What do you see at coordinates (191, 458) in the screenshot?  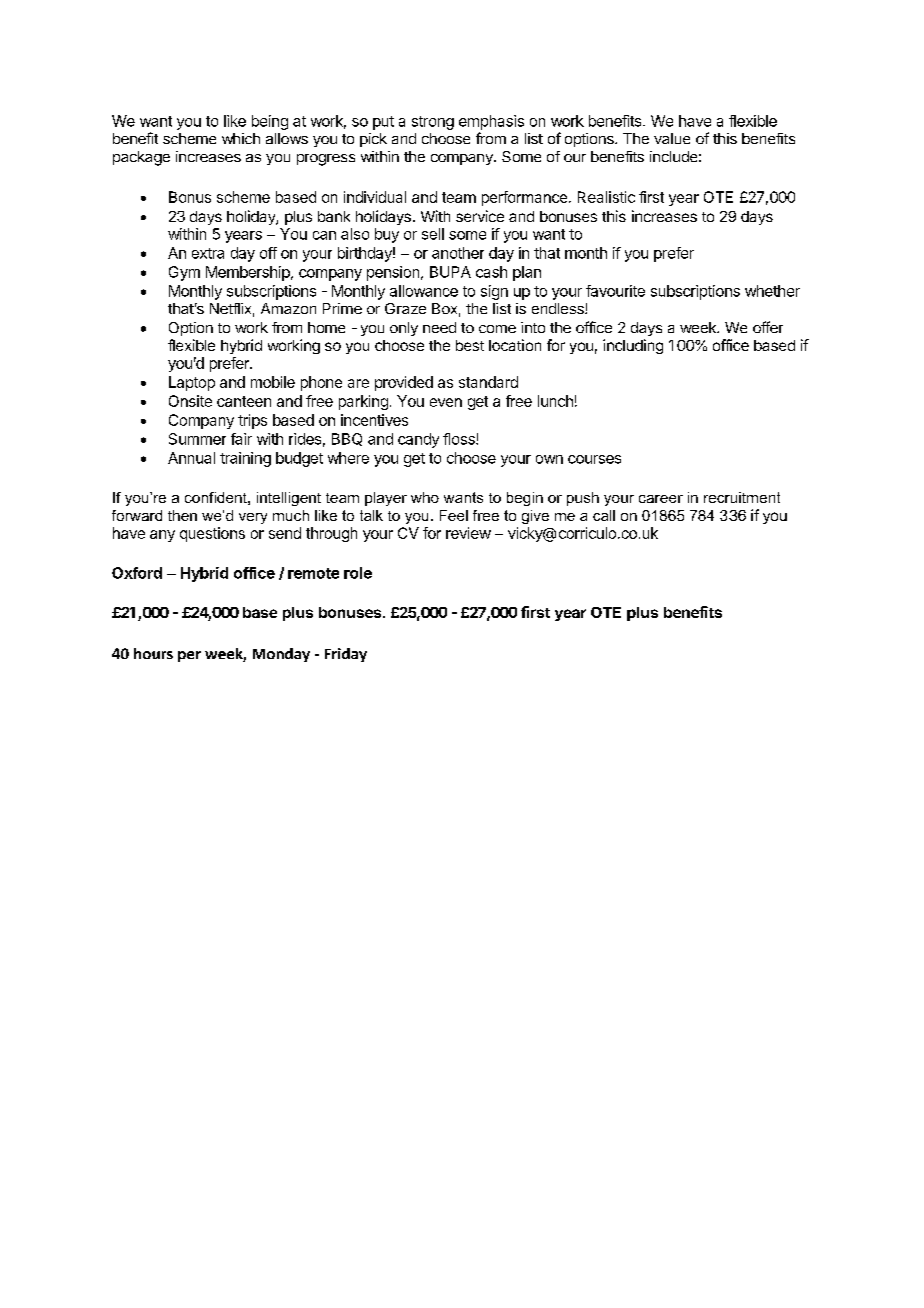 I see `Annual` at bounding box center [191, 458].
